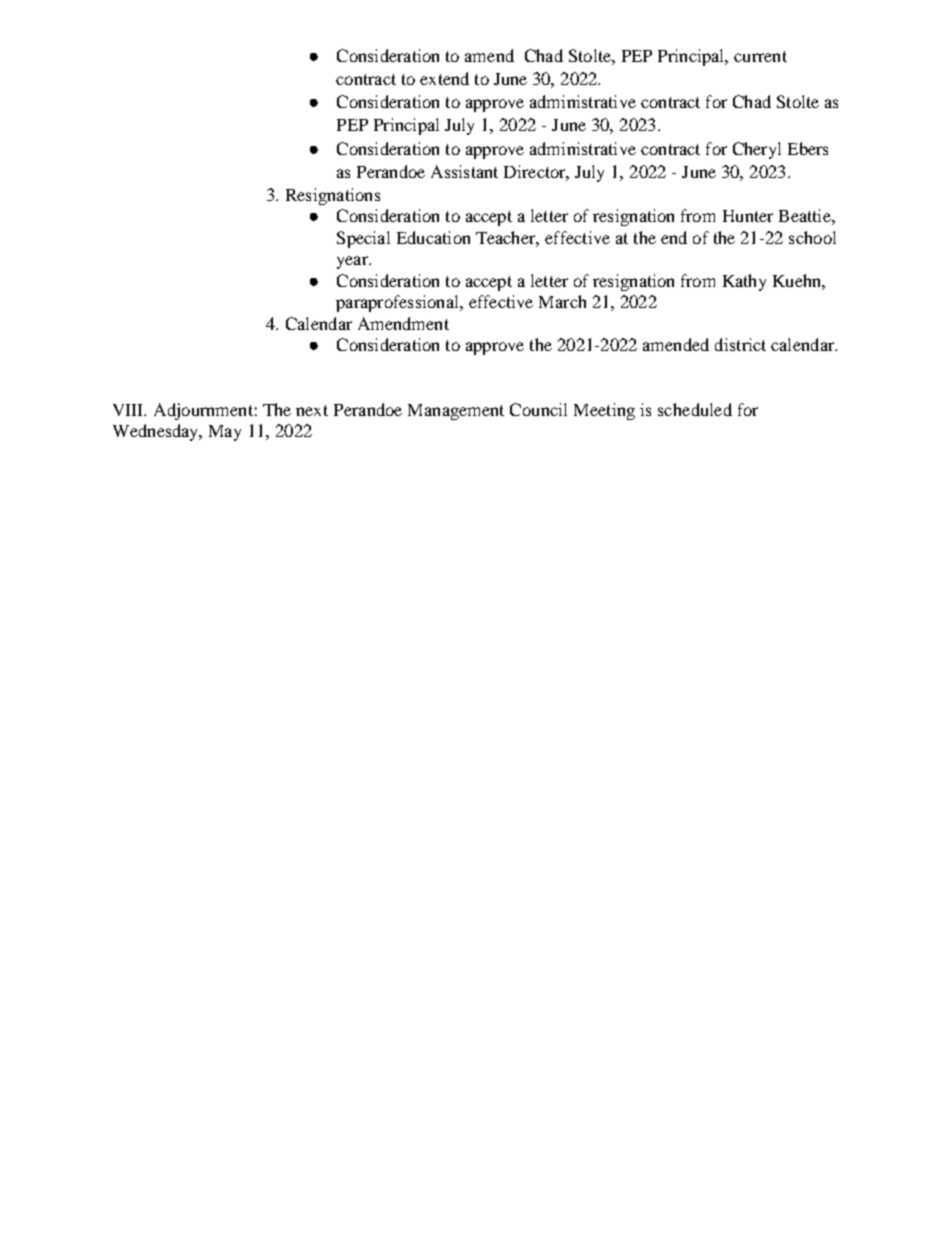 The height and width of the image is (1233, 952). I want to click on current, so click(760, 56).
